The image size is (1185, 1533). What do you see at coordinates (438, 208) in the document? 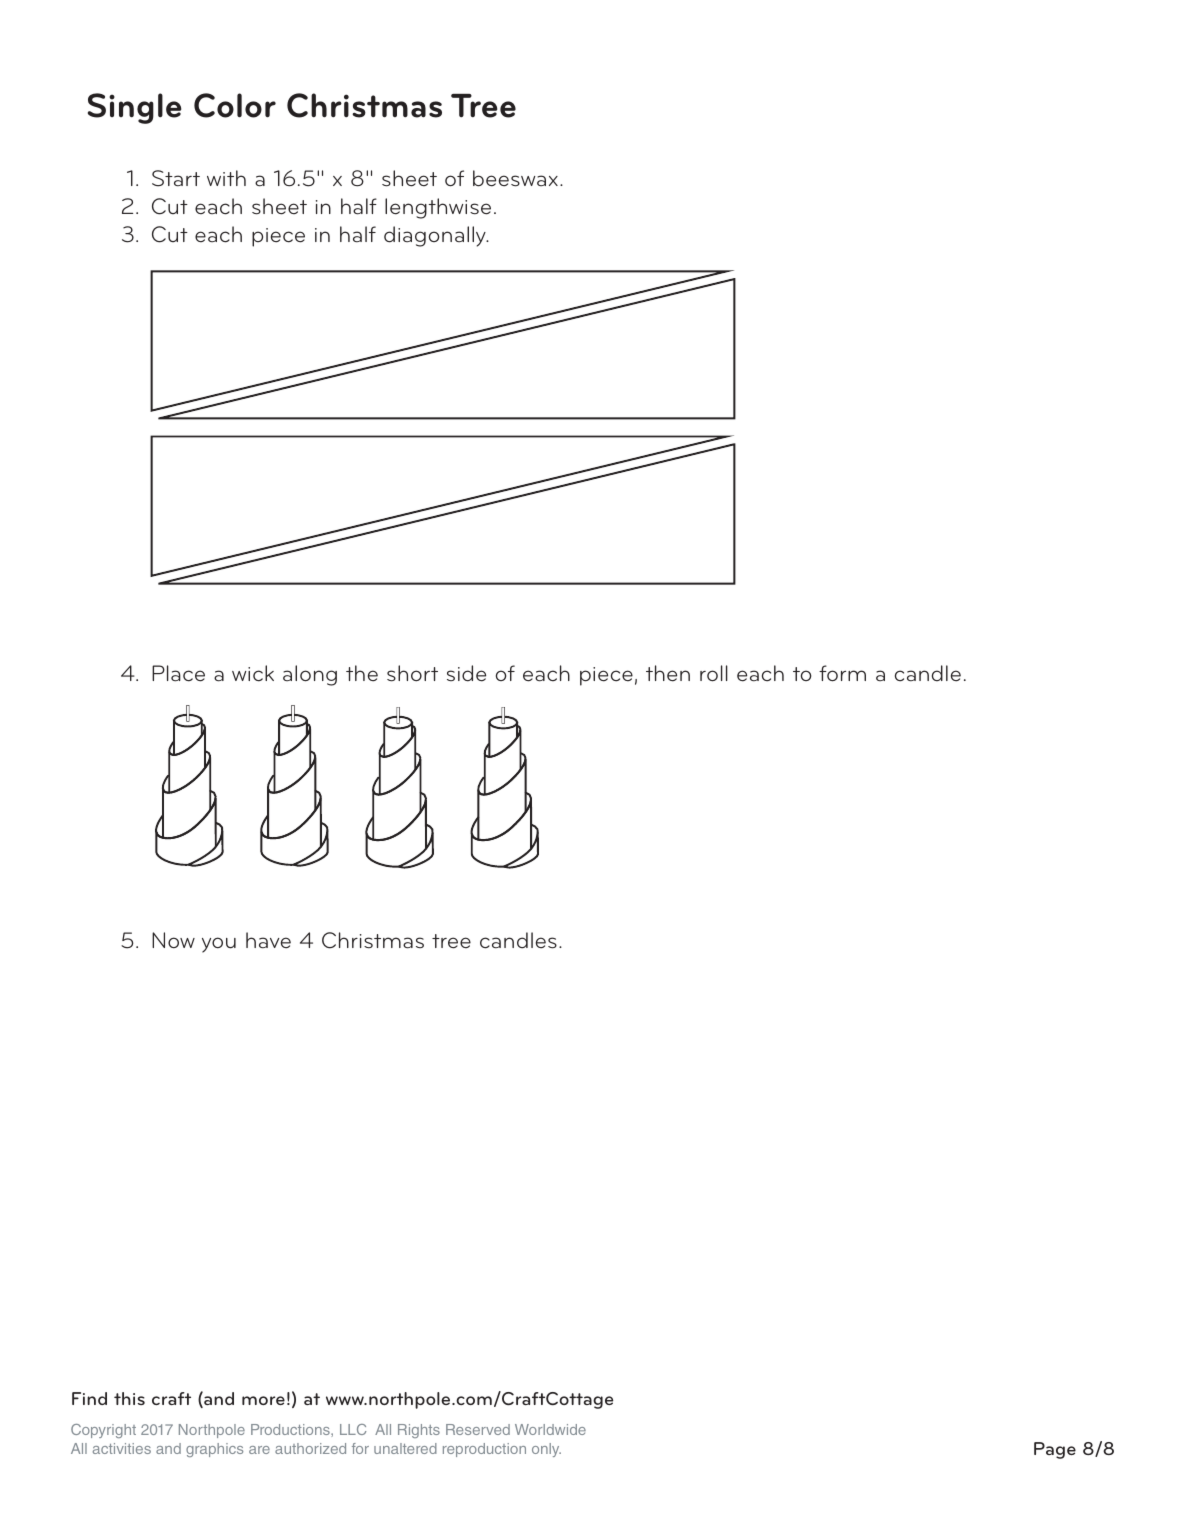
I see `lengthwise` at bounding box center [438, 208].
